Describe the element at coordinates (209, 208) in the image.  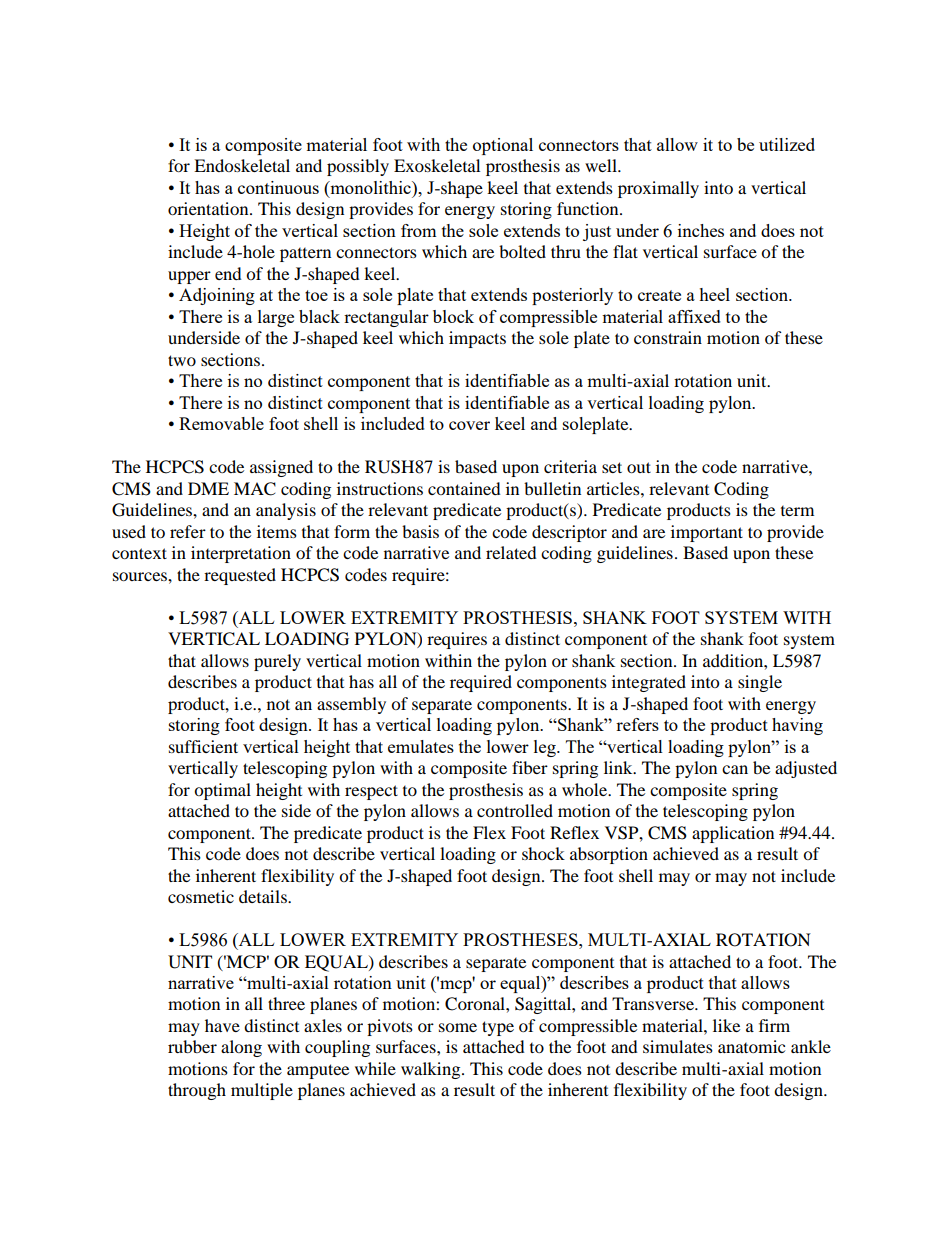
I see `orientation` at that location.
